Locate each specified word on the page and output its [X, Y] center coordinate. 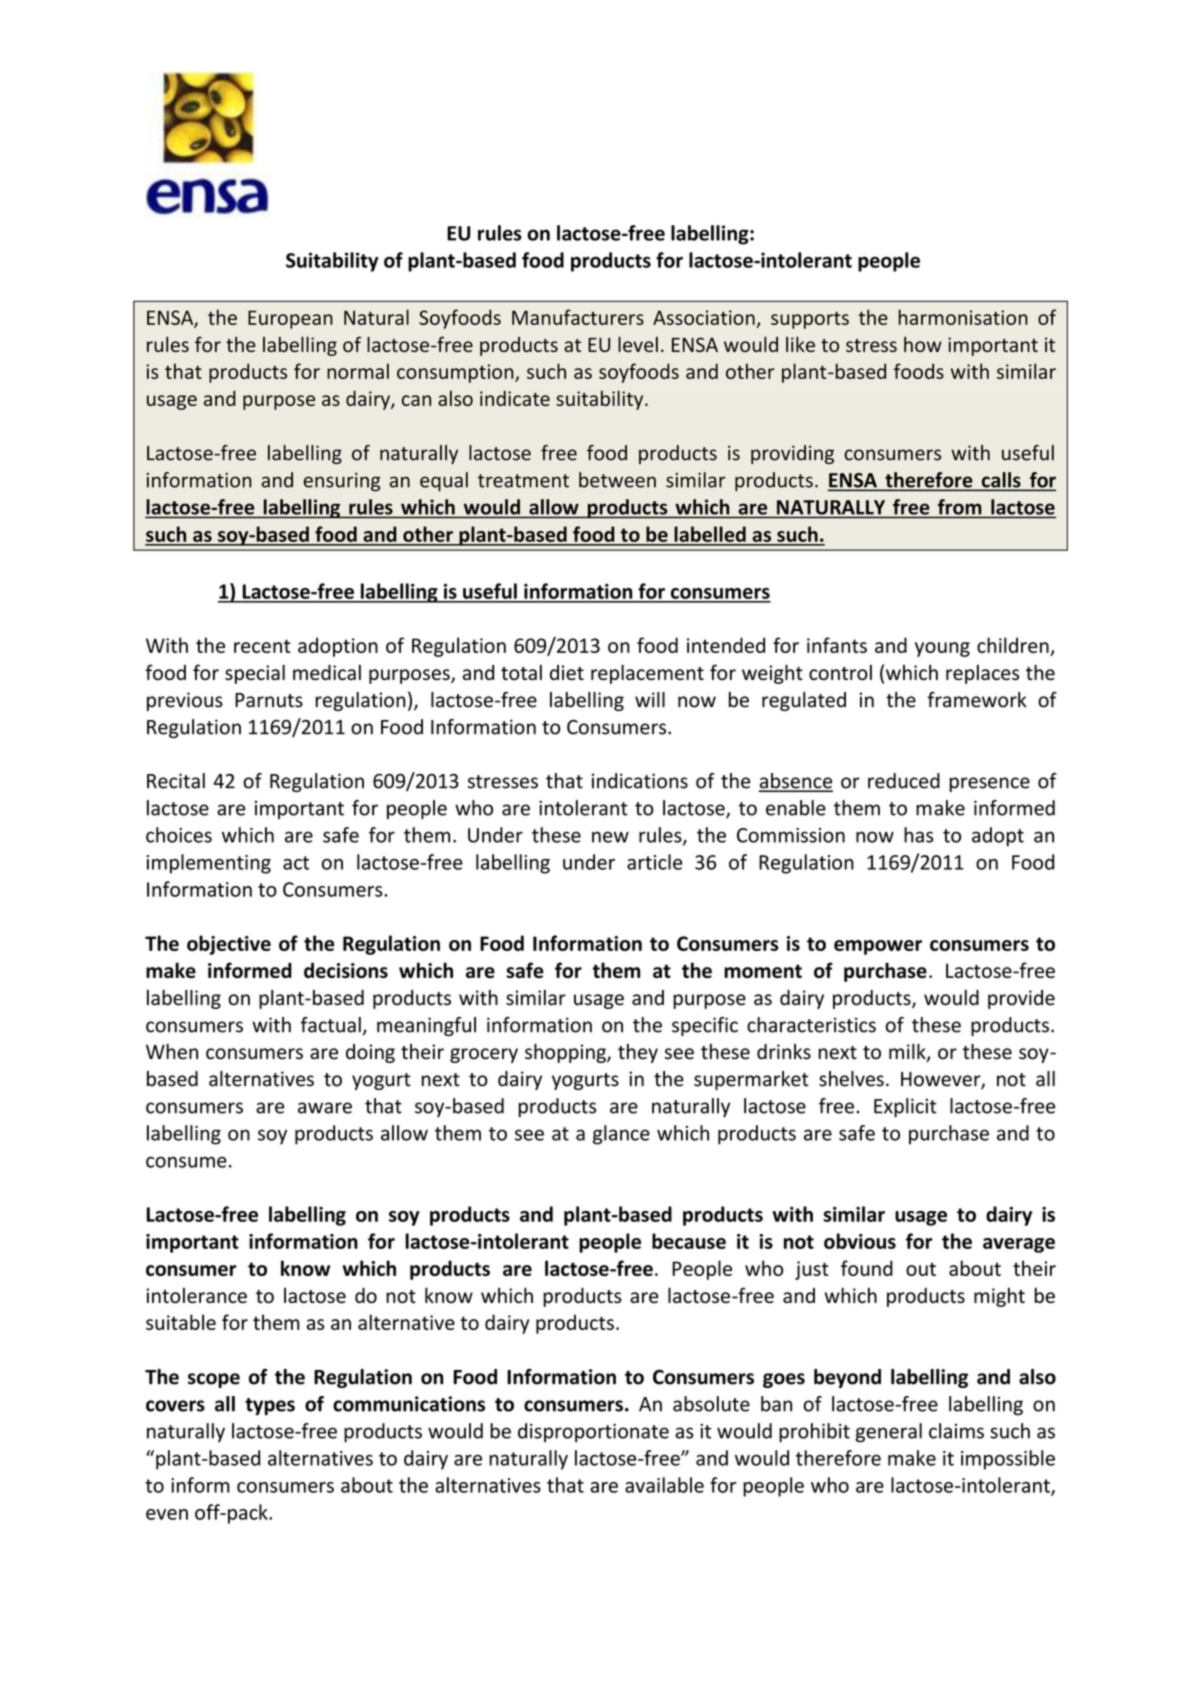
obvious [860, 1241]
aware [325, 1108]
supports [810, 320]
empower [878, 947]
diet [567, 672]
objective [229, 945]
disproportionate [593, 1433]
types [270, 1406]
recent [262, 646]
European [290, 319]
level [638, 344]
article [654, 862]
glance [621, 1135]
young [942, 649]
